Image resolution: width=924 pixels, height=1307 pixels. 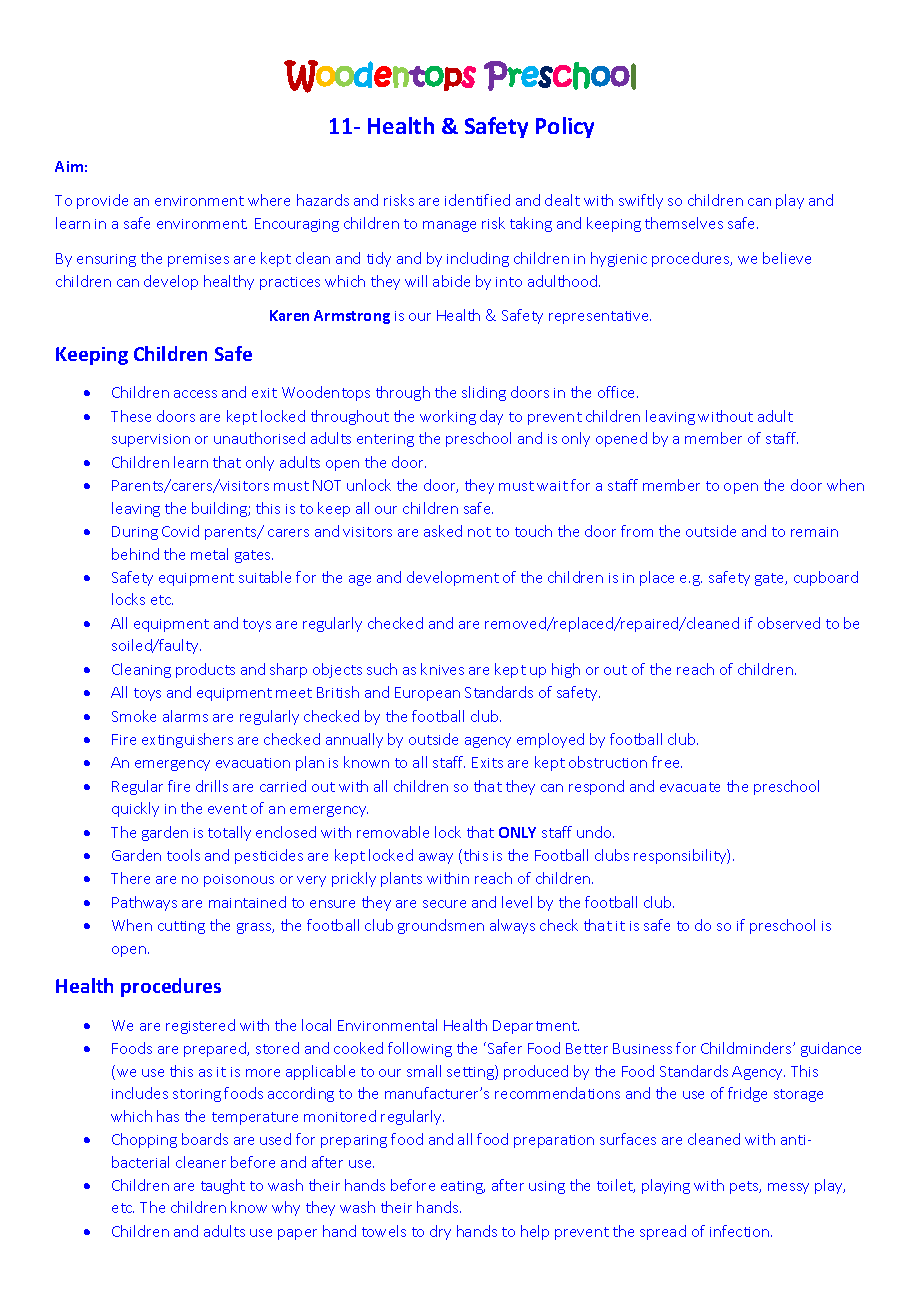 What do you see at coordinates (814, 532) in the image?
I see `remain` at bounding box center [814, 532].
